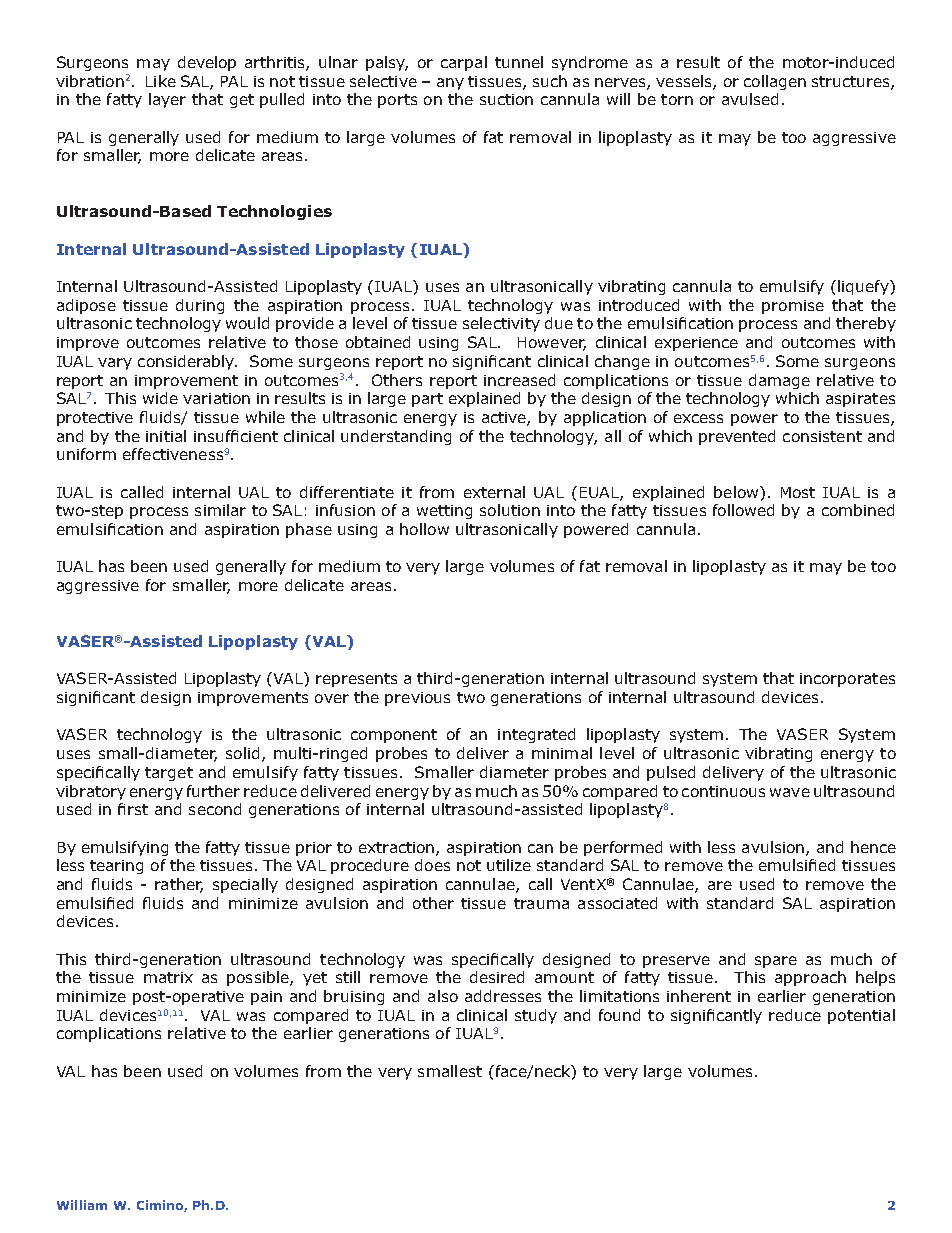 The width and height of the image is (952, 1233). Describe the element at coordinates (497, 977) in the image. I see `desired` at that location.
